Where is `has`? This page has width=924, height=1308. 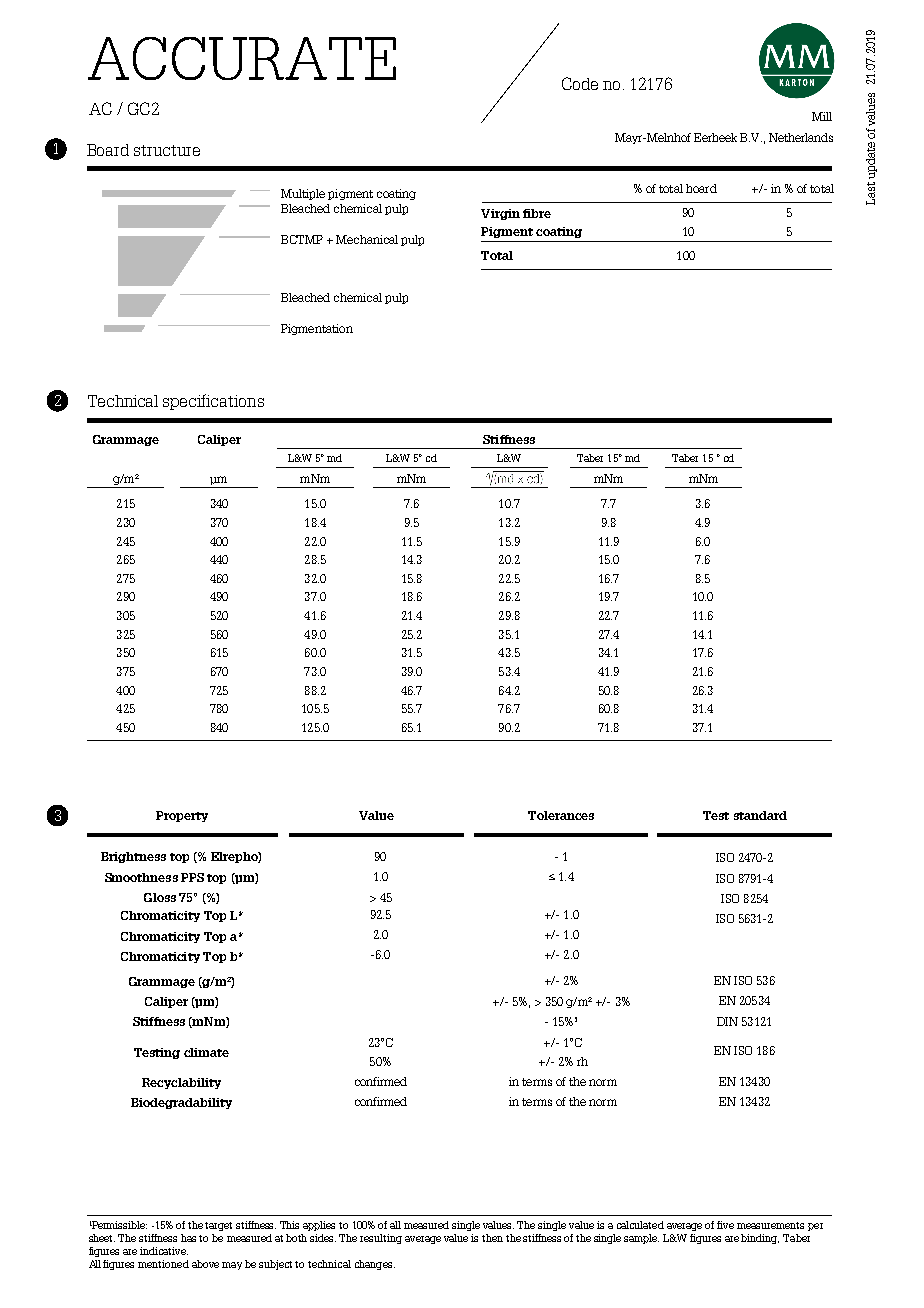 has is located at coordinates (188, 1238).
